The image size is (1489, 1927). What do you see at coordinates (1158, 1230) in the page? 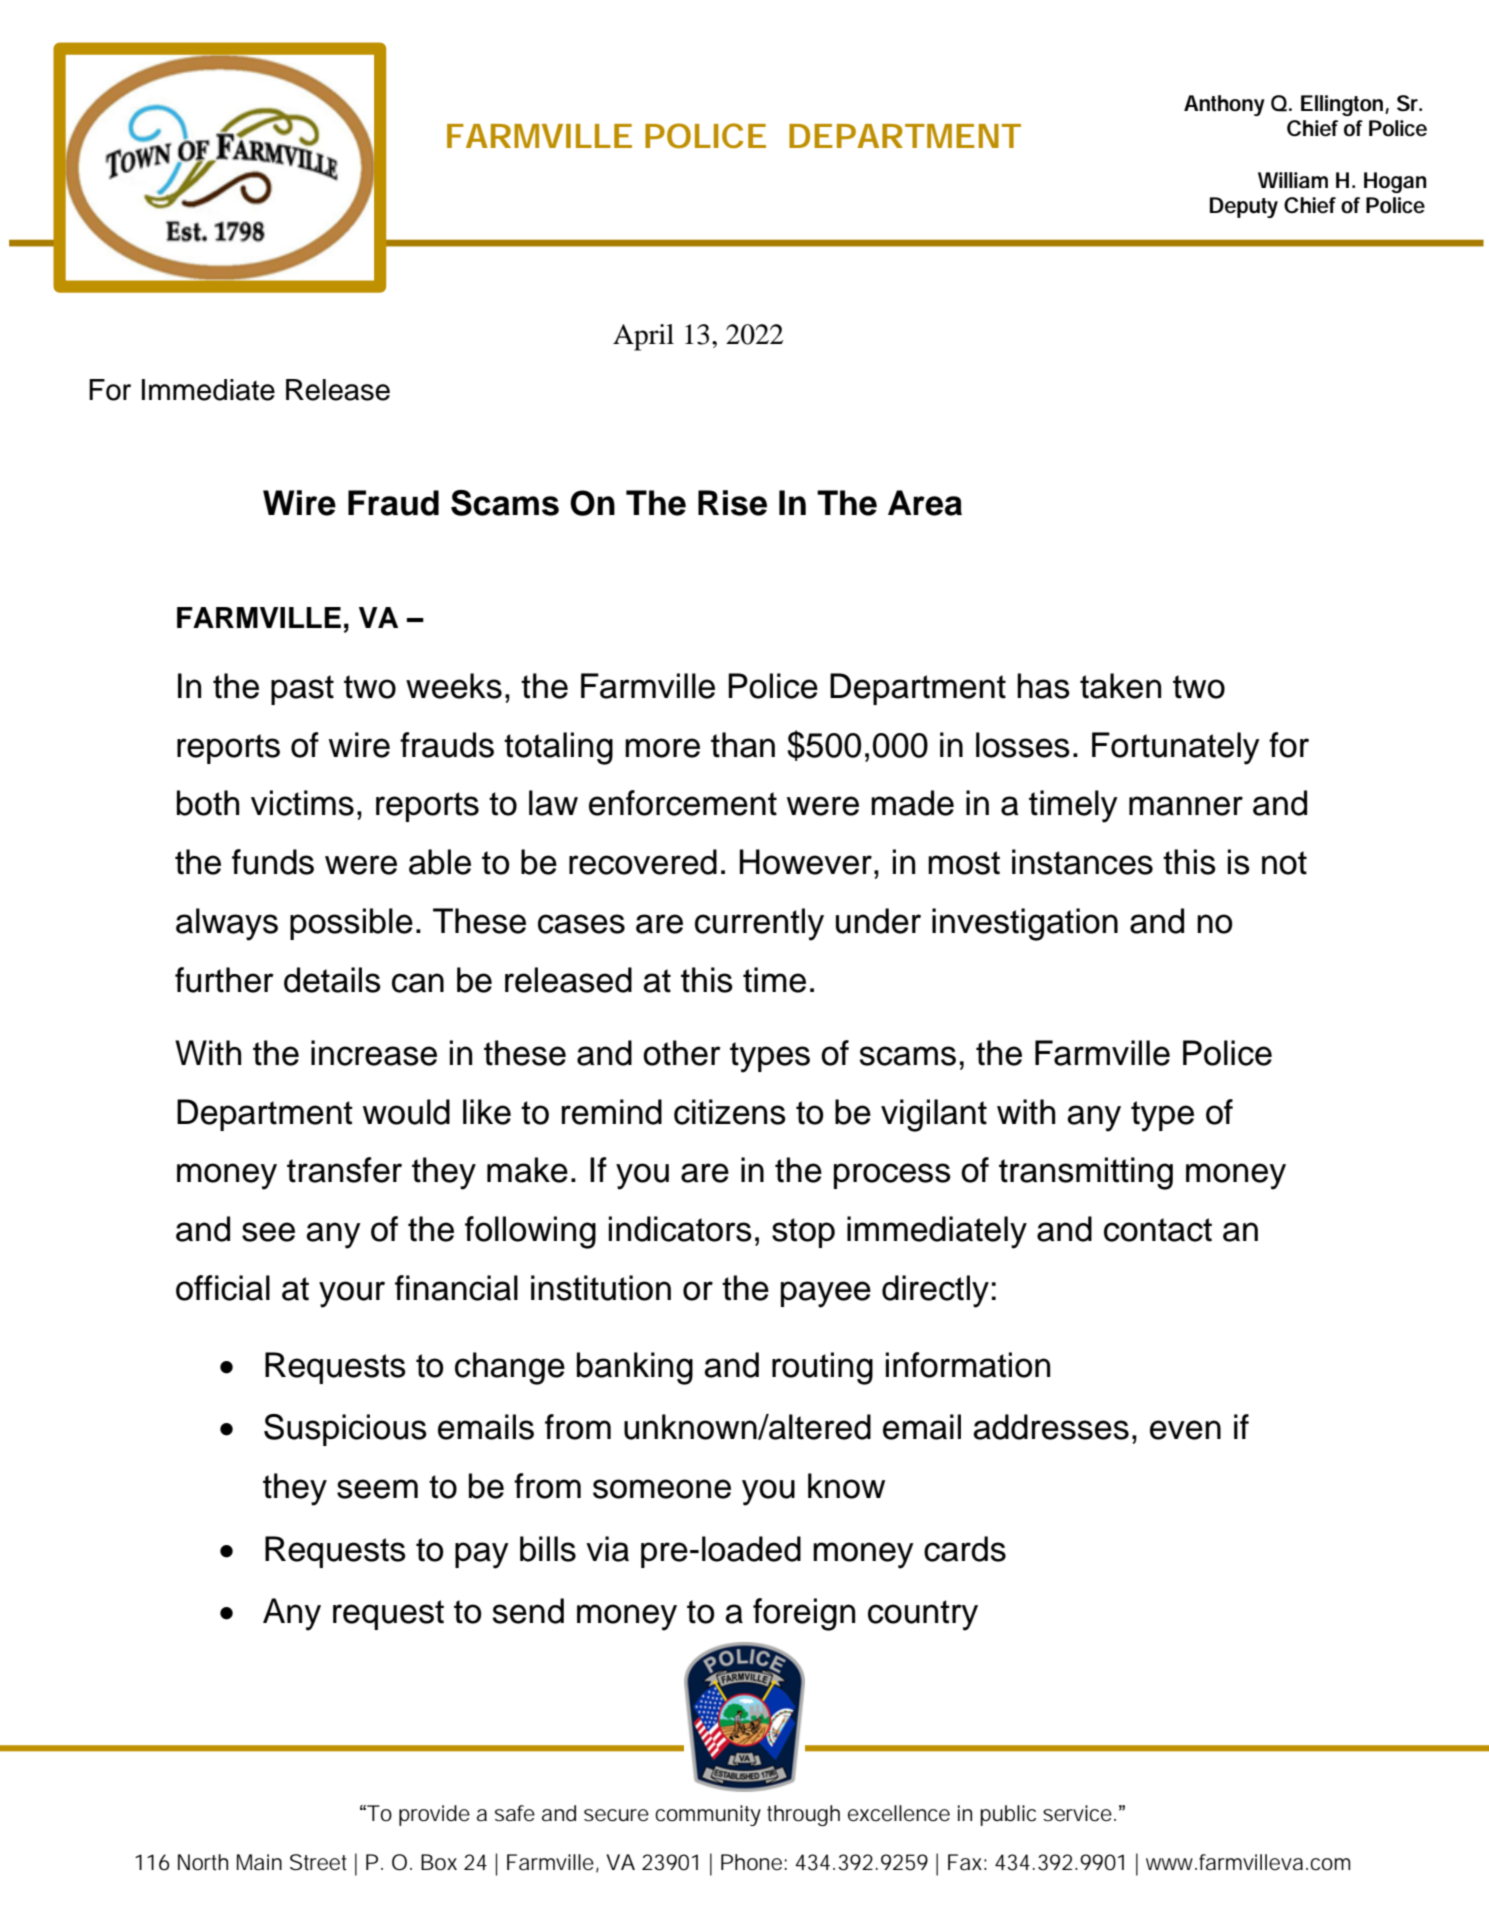
I see `contact` at bounding box center [1158, 1230].
